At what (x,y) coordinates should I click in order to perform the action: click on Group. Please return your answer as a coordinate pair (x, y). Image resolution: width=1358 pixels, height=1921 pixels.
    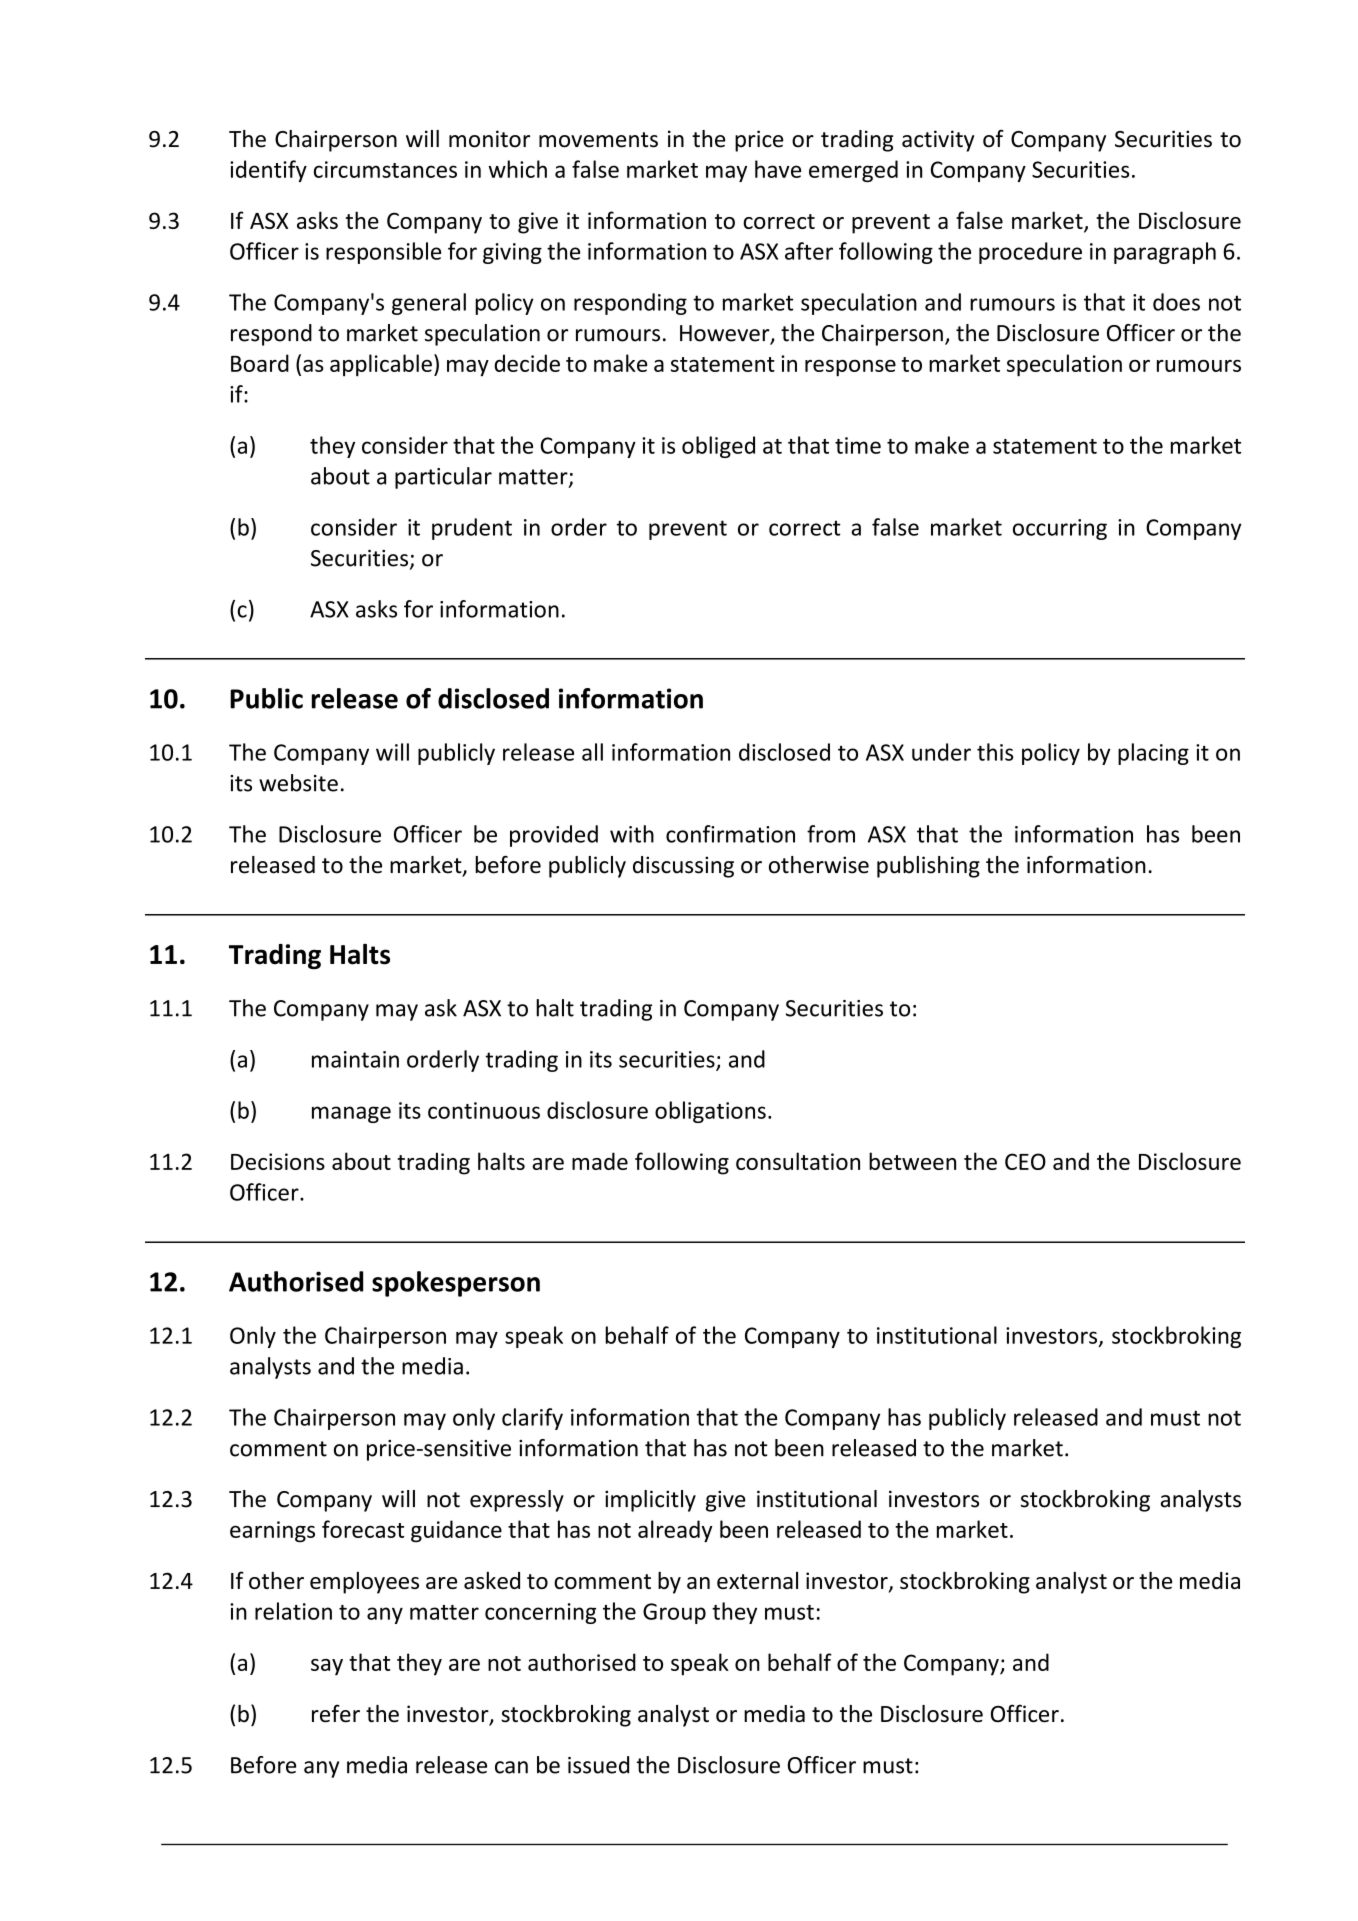
    Looking at the image, I should click on (674, 1613).
